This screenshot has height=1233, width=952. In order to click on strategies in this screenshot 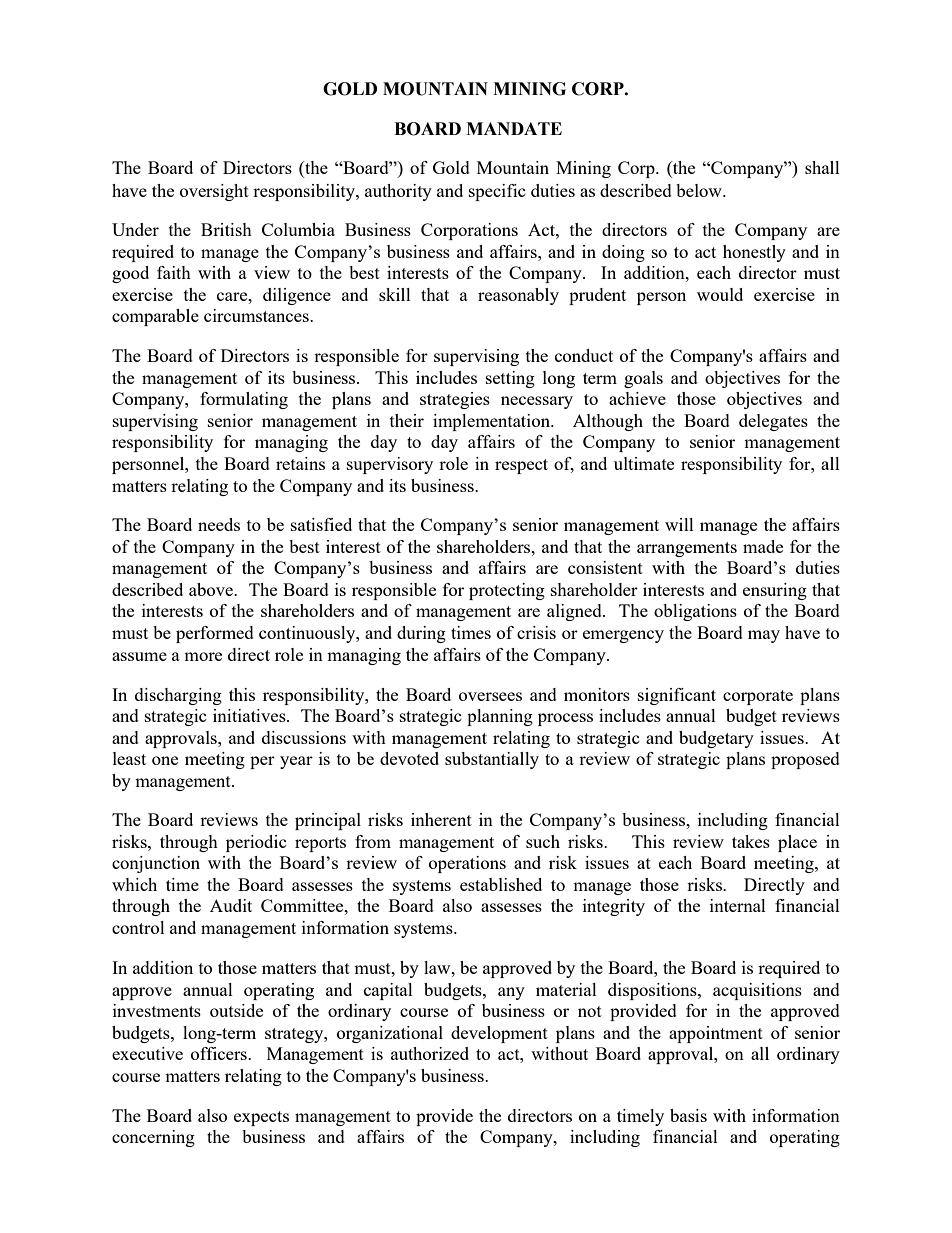, I will do `click(455, 400)`.
